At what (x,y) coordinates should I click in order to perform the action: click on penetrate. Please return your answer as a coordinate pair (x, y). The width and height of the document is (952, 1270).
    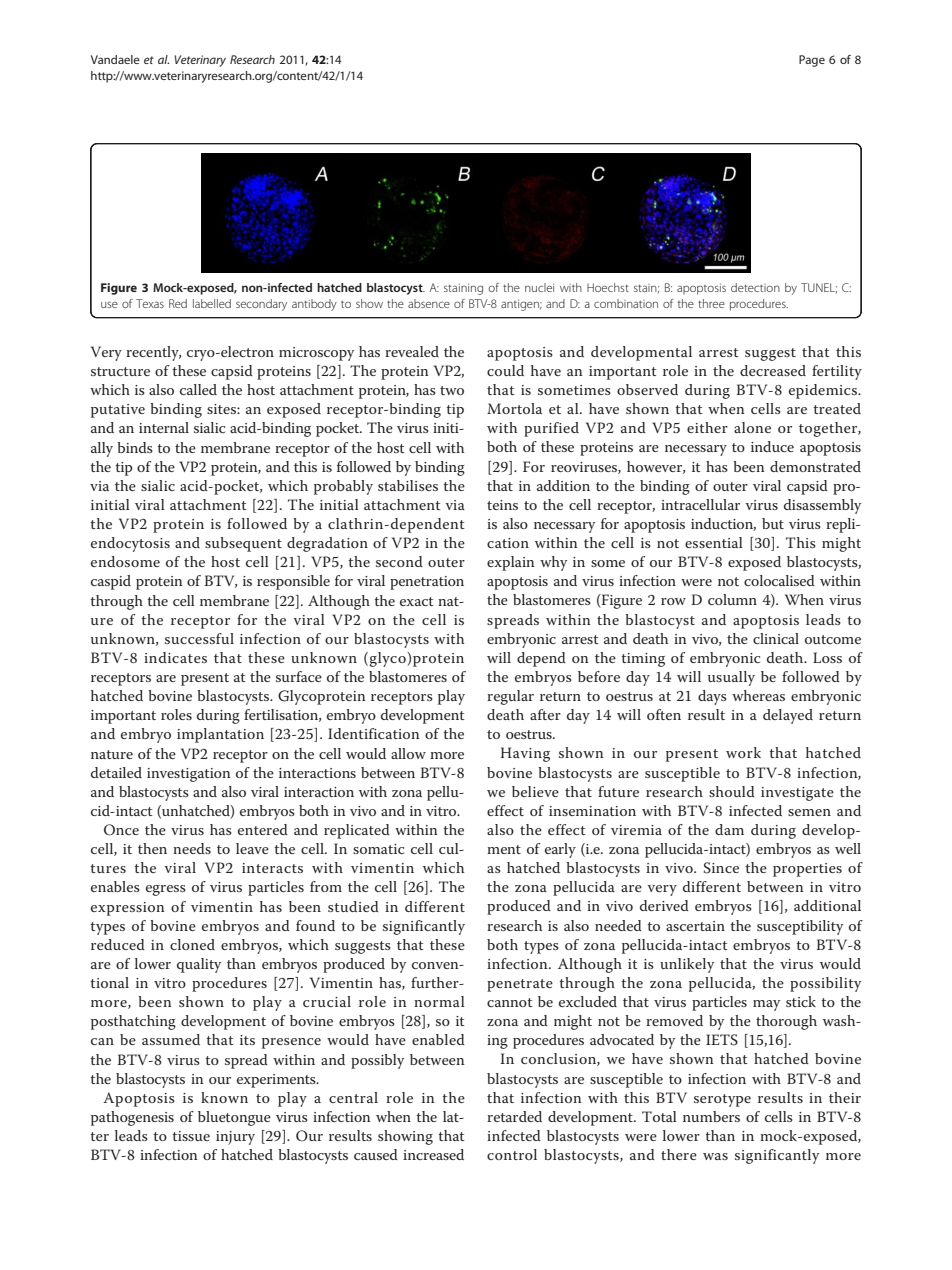
    Looking at the image, I should click on (520, 985).
